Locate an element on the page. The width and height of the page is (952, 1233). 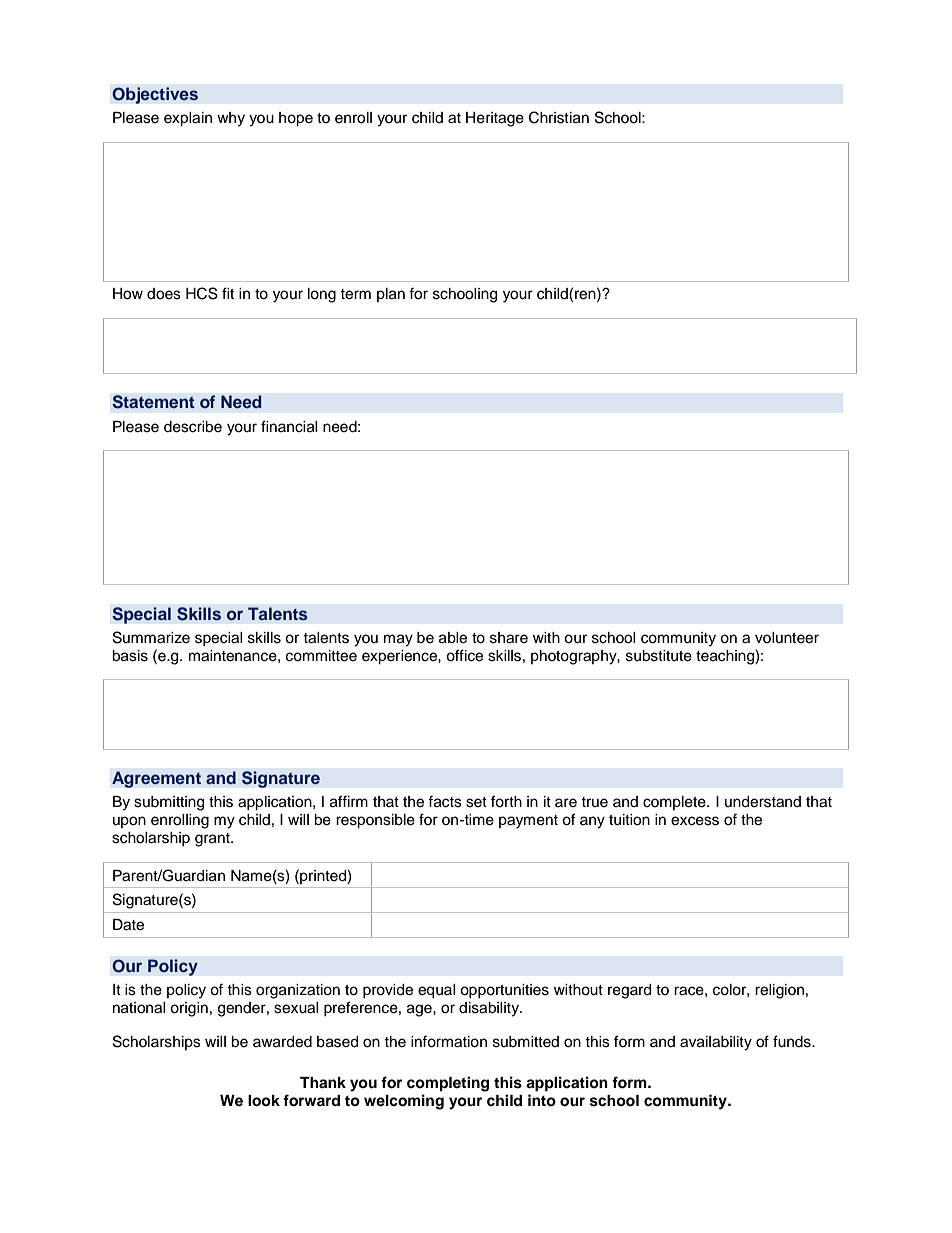
able is located at coordinates (453, 638).
